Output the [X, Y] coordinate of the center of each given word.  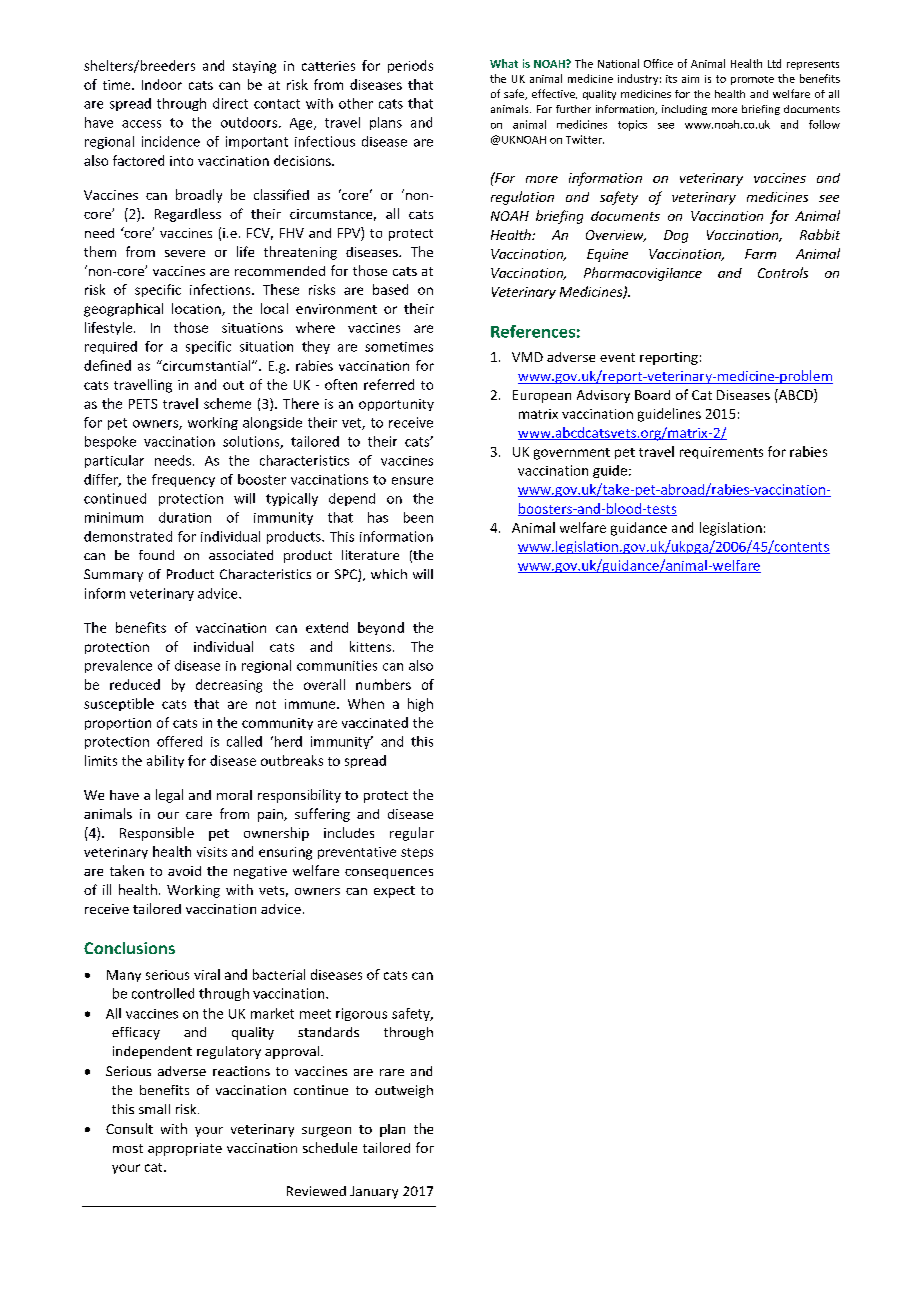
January [374, 1192]
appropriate [185, 1149]
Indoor [162, 84]
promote [752, 80]
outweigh [404, 1091]
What [504, 63]
